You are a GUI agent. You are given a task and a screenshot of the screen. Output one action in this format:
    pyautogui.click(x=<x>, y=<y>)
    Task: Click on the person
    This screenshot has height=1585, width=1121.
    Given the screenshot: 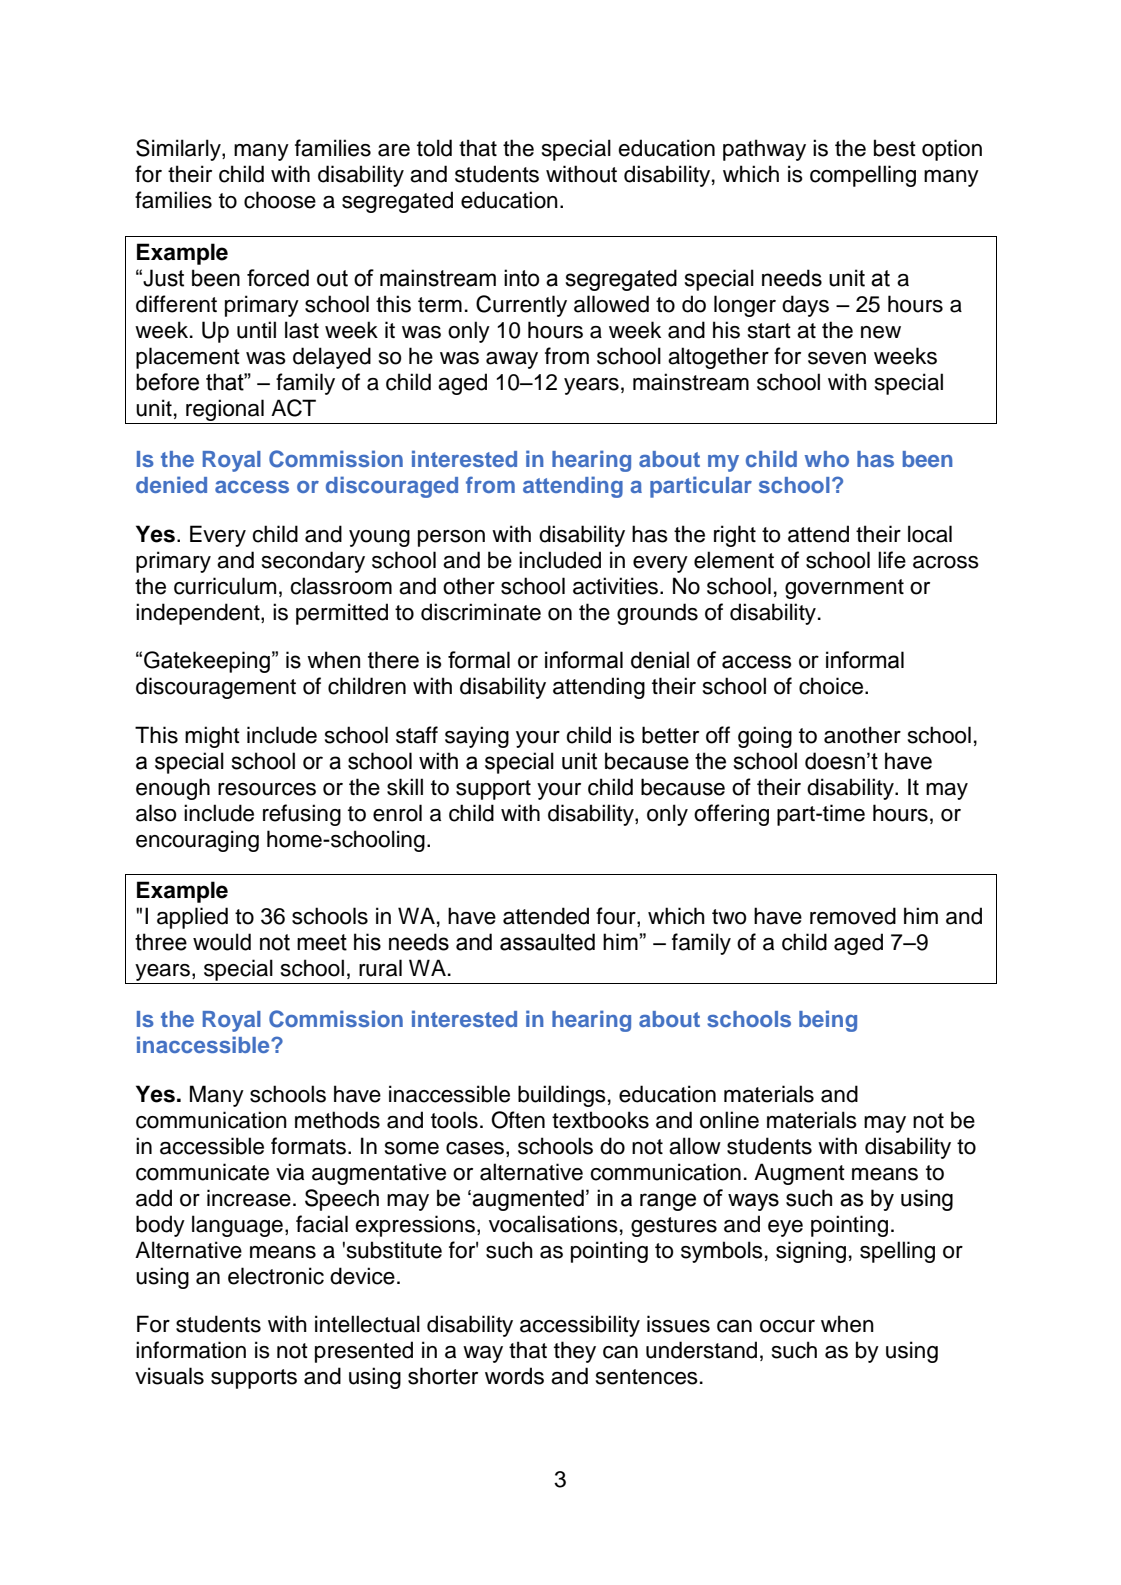 What is the action you would take?
    pyautogui.click(x=451, y=538)
